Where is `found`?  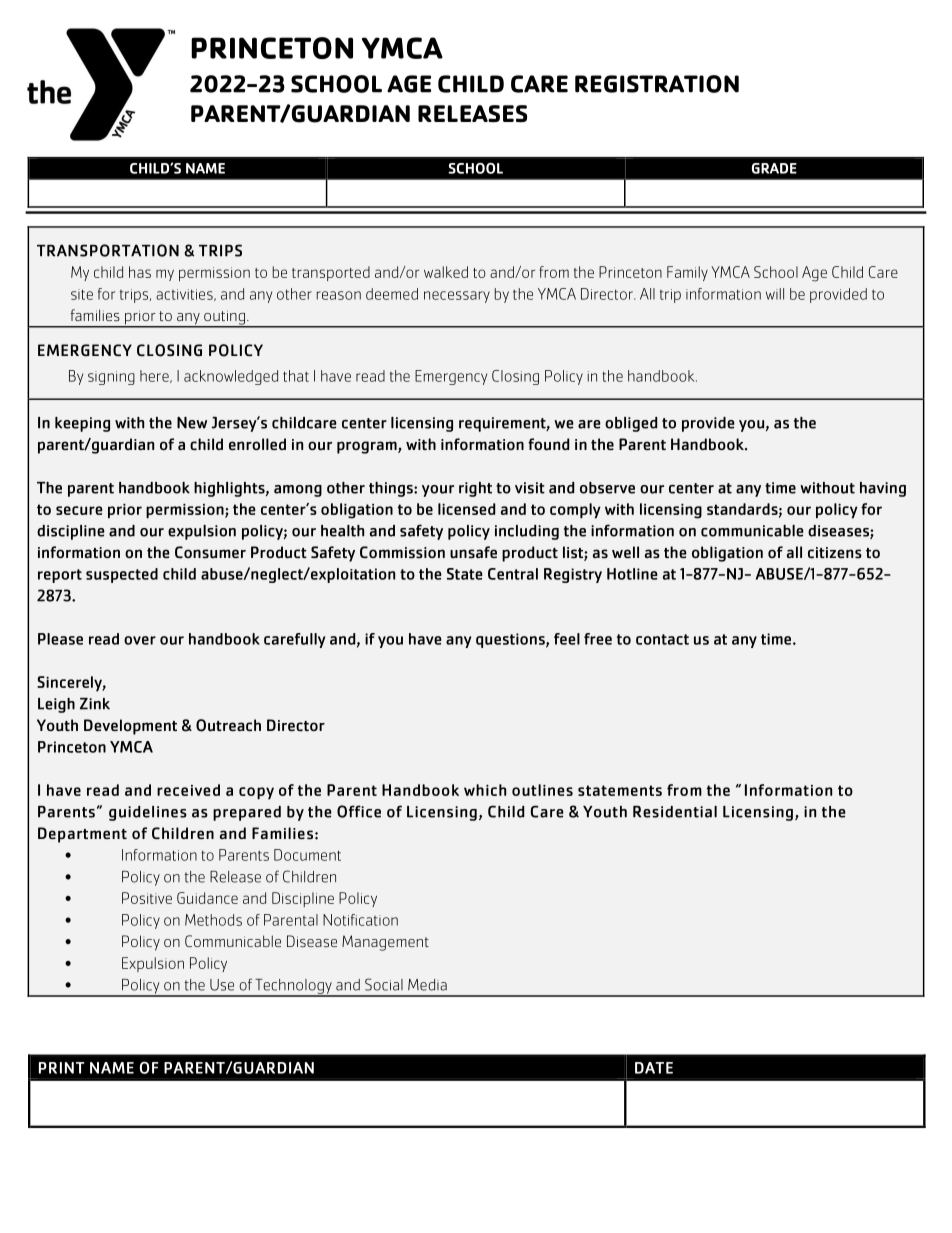
found is located at coordinates (548, 444).
